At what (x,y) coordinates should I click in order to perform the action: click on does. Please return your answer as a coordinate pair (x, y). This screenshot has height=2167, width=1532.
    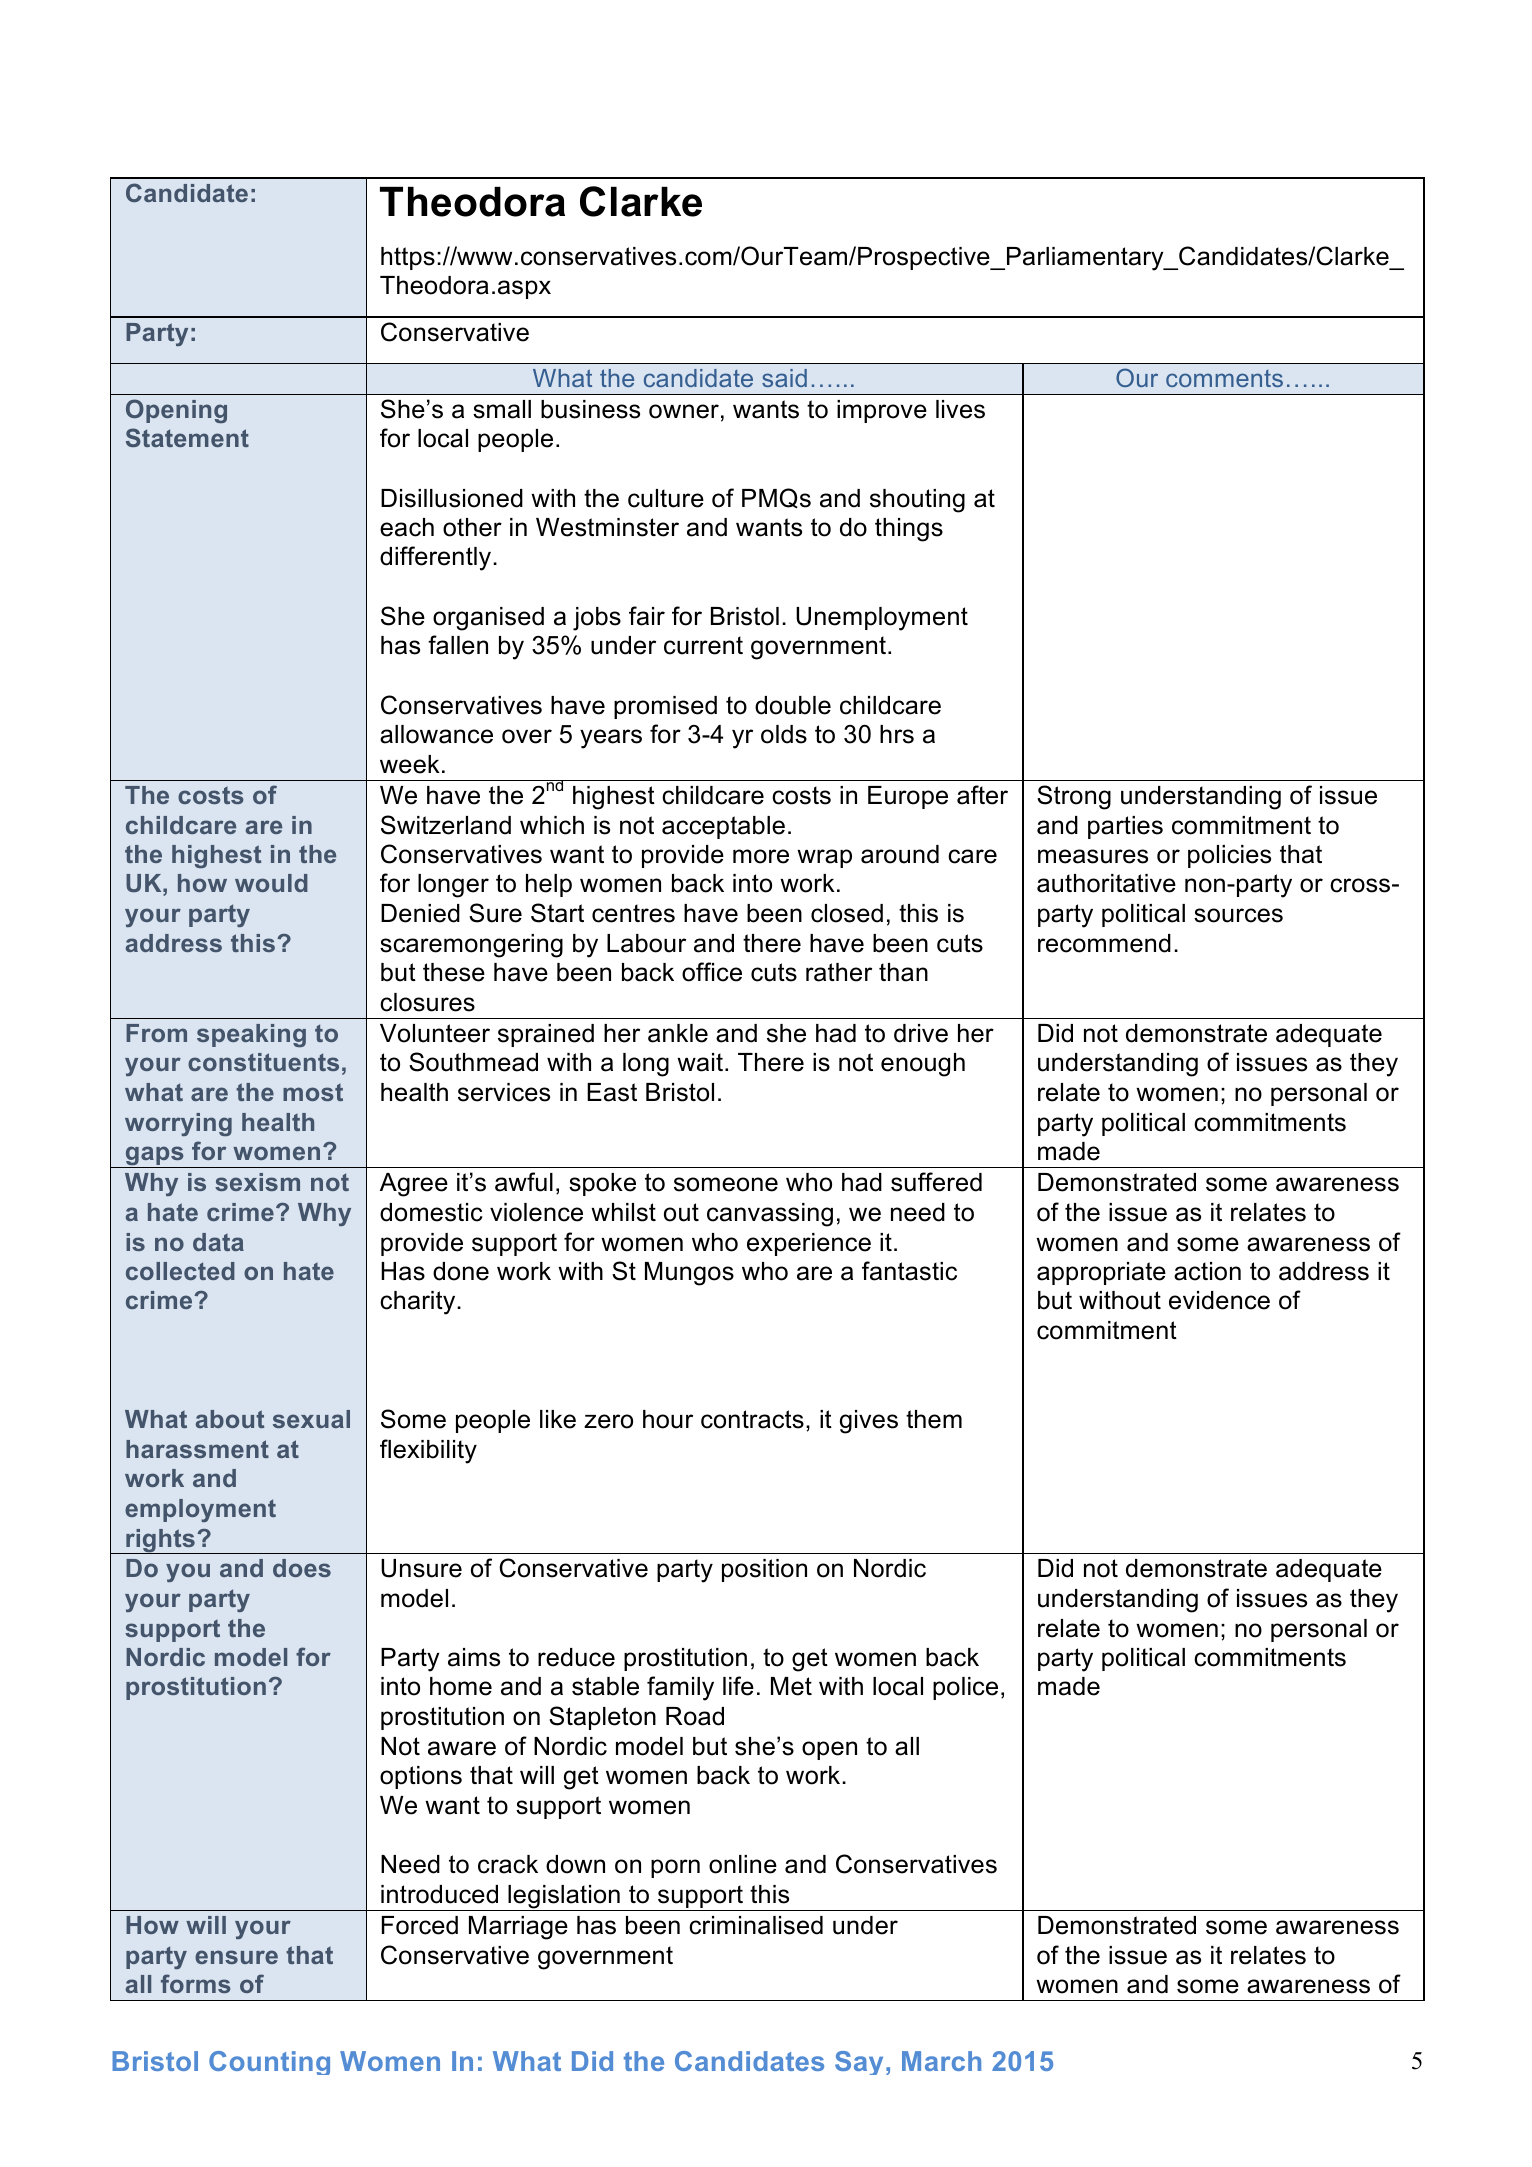
    Looking at the image, I should click on (302, 1568).
